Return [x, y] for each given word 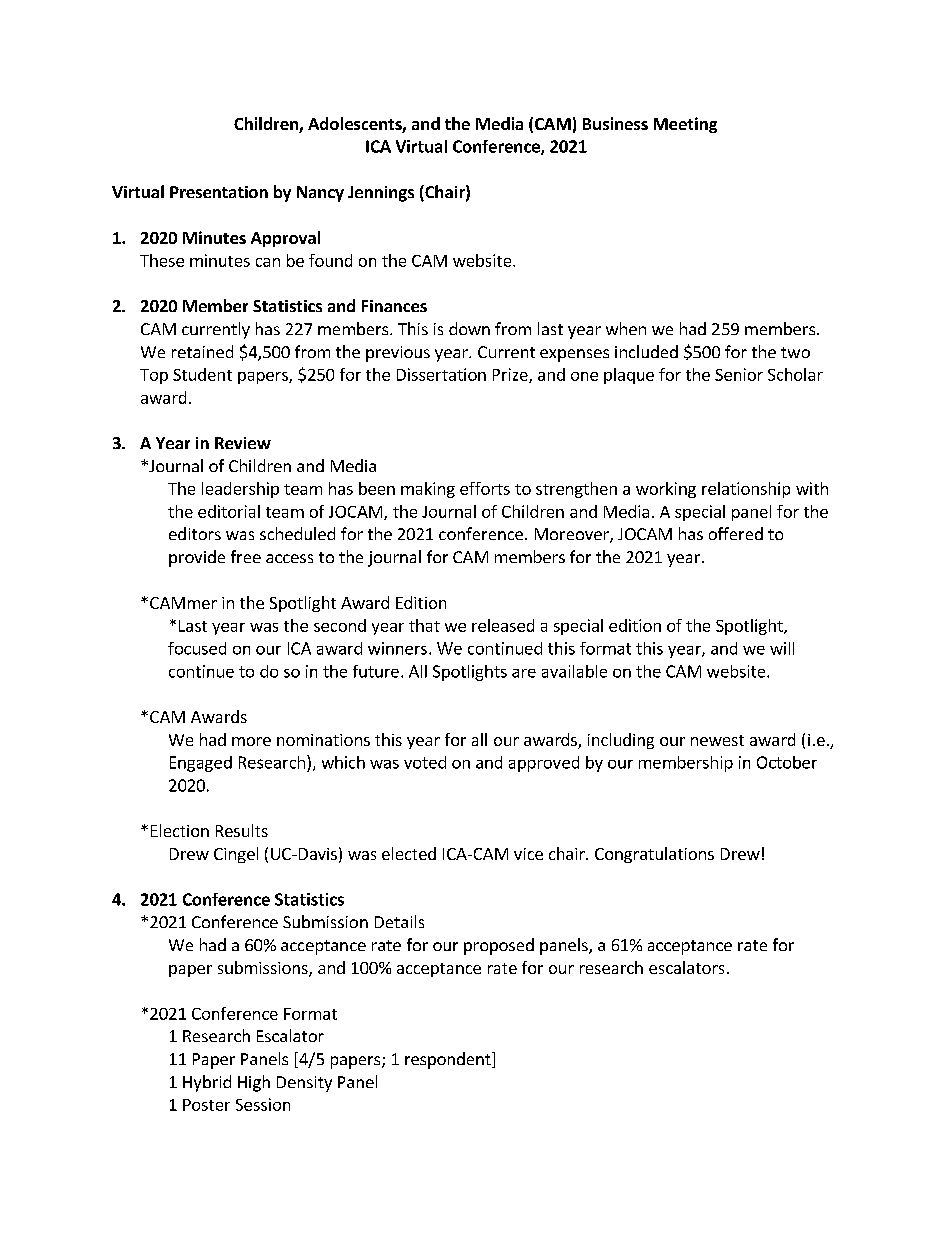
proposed [499, 946]
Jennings [381, 194]
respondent [449, 1060]
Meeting [685, 125]
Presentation [219, 192]
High [254, 1083]
